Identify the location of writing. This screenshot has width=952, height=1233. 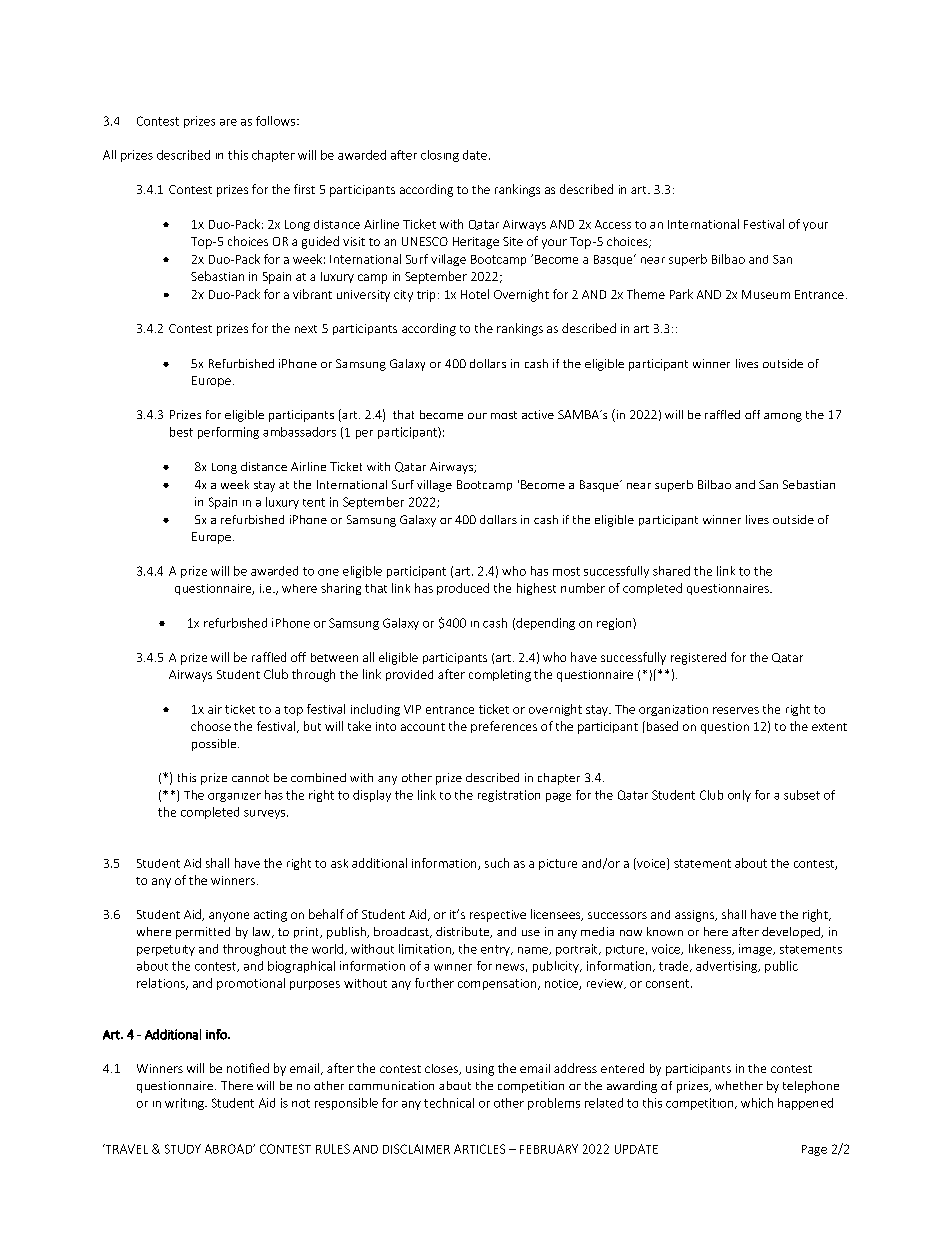
(185, 1104).
